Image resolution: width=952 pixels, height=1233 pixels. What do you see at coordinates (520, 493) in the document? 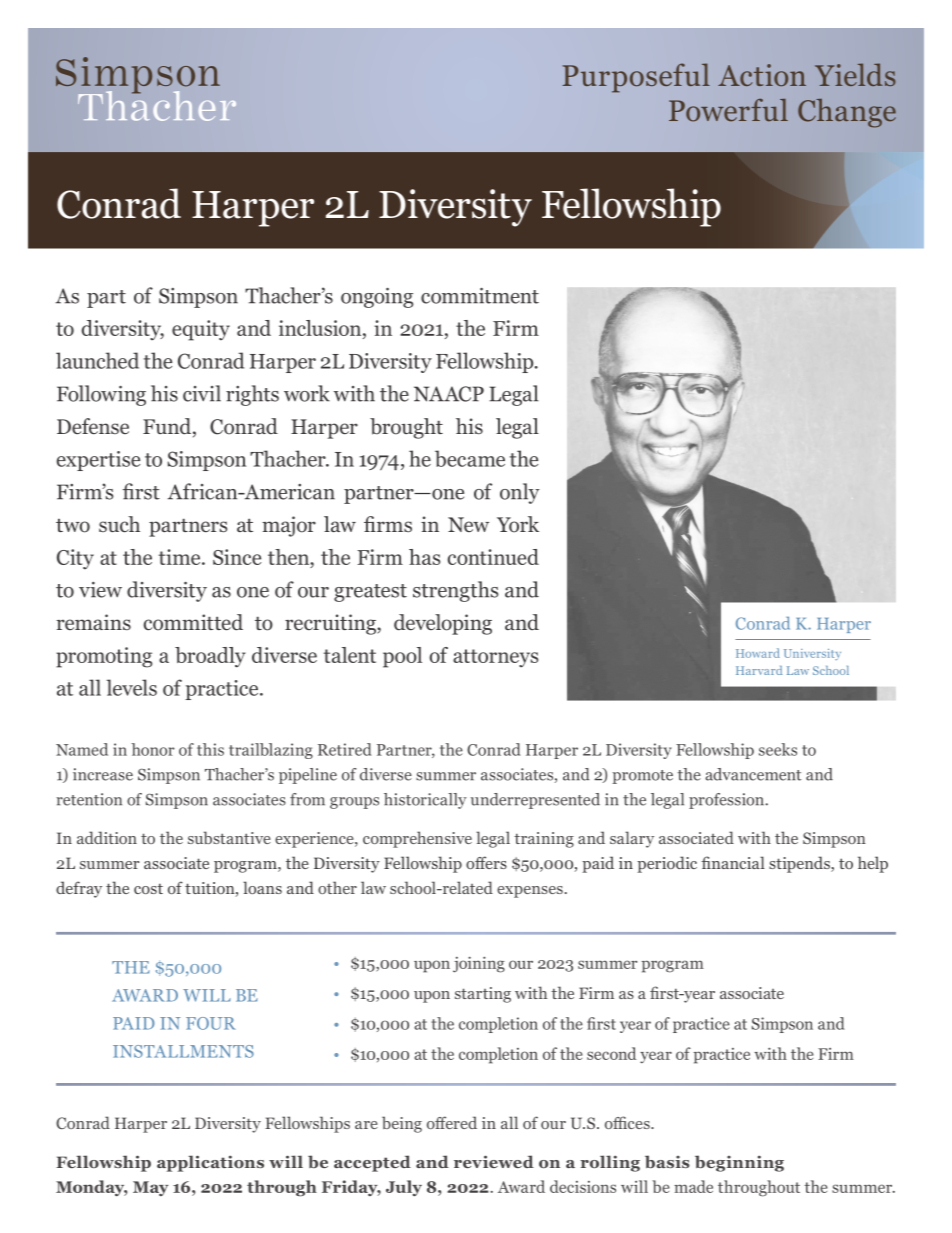
I see `only` at bounding box center [520, 493].
